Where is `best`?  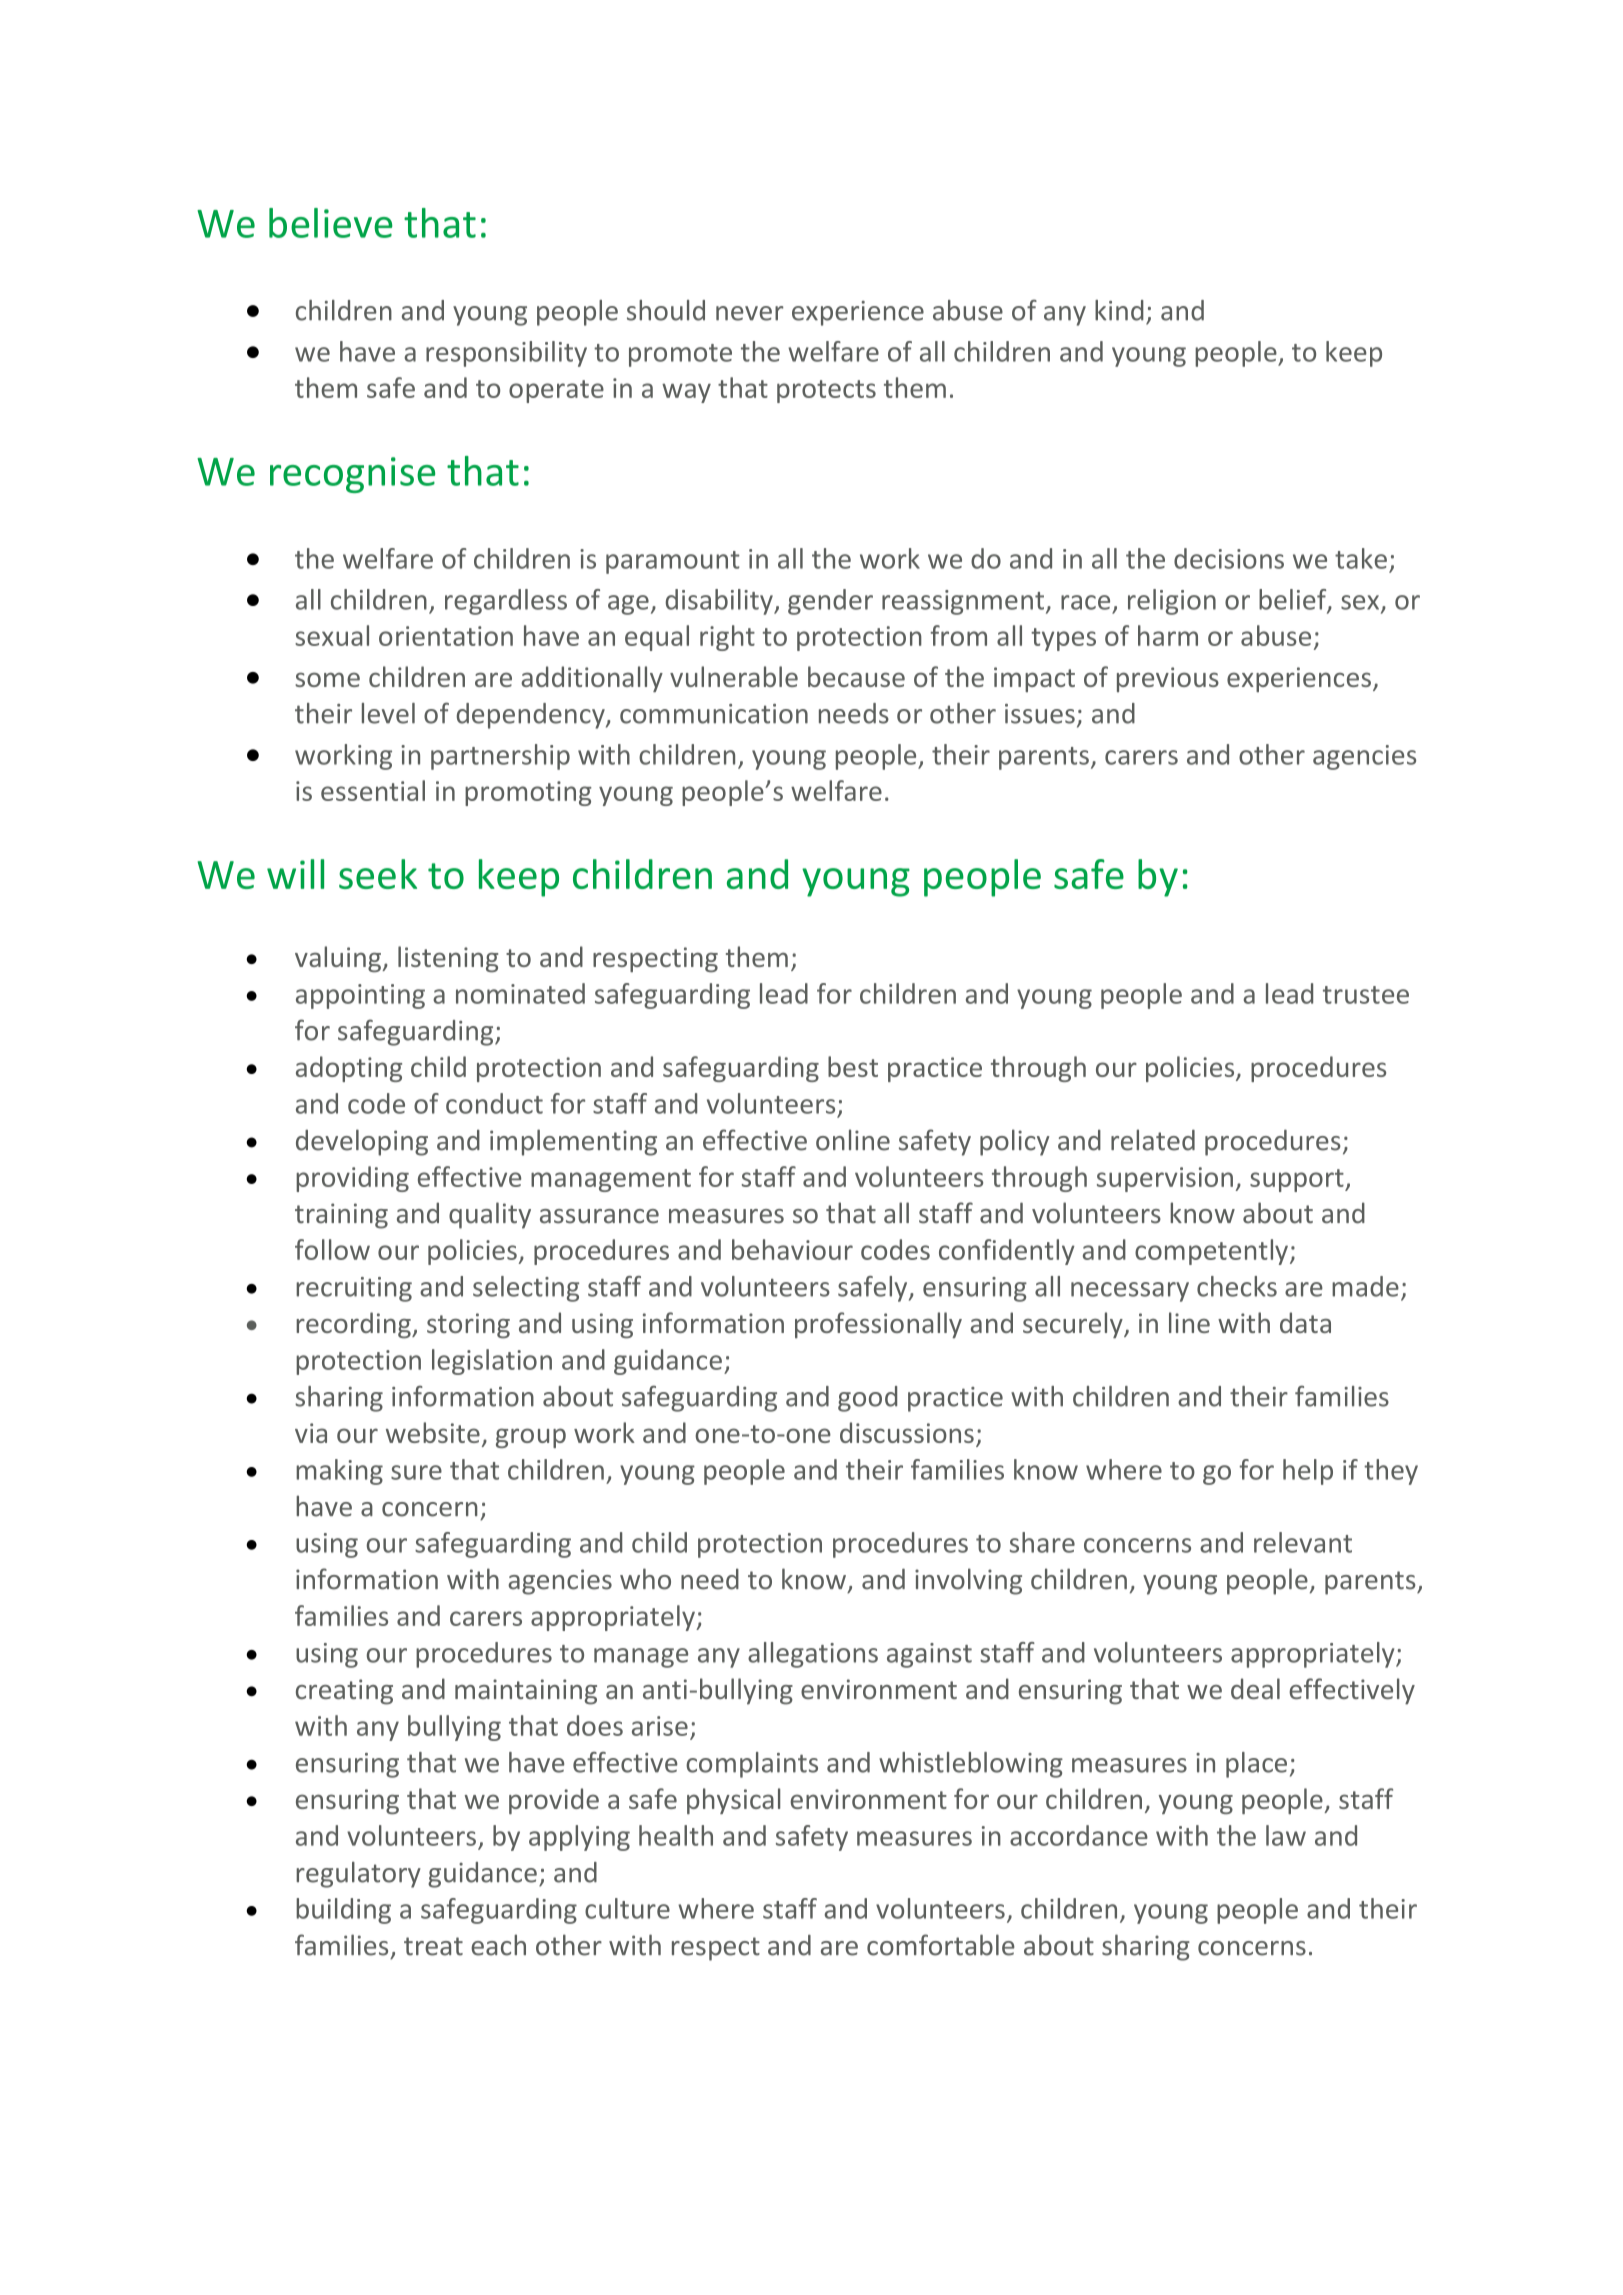
best is located at coordinates (853, 1066).
